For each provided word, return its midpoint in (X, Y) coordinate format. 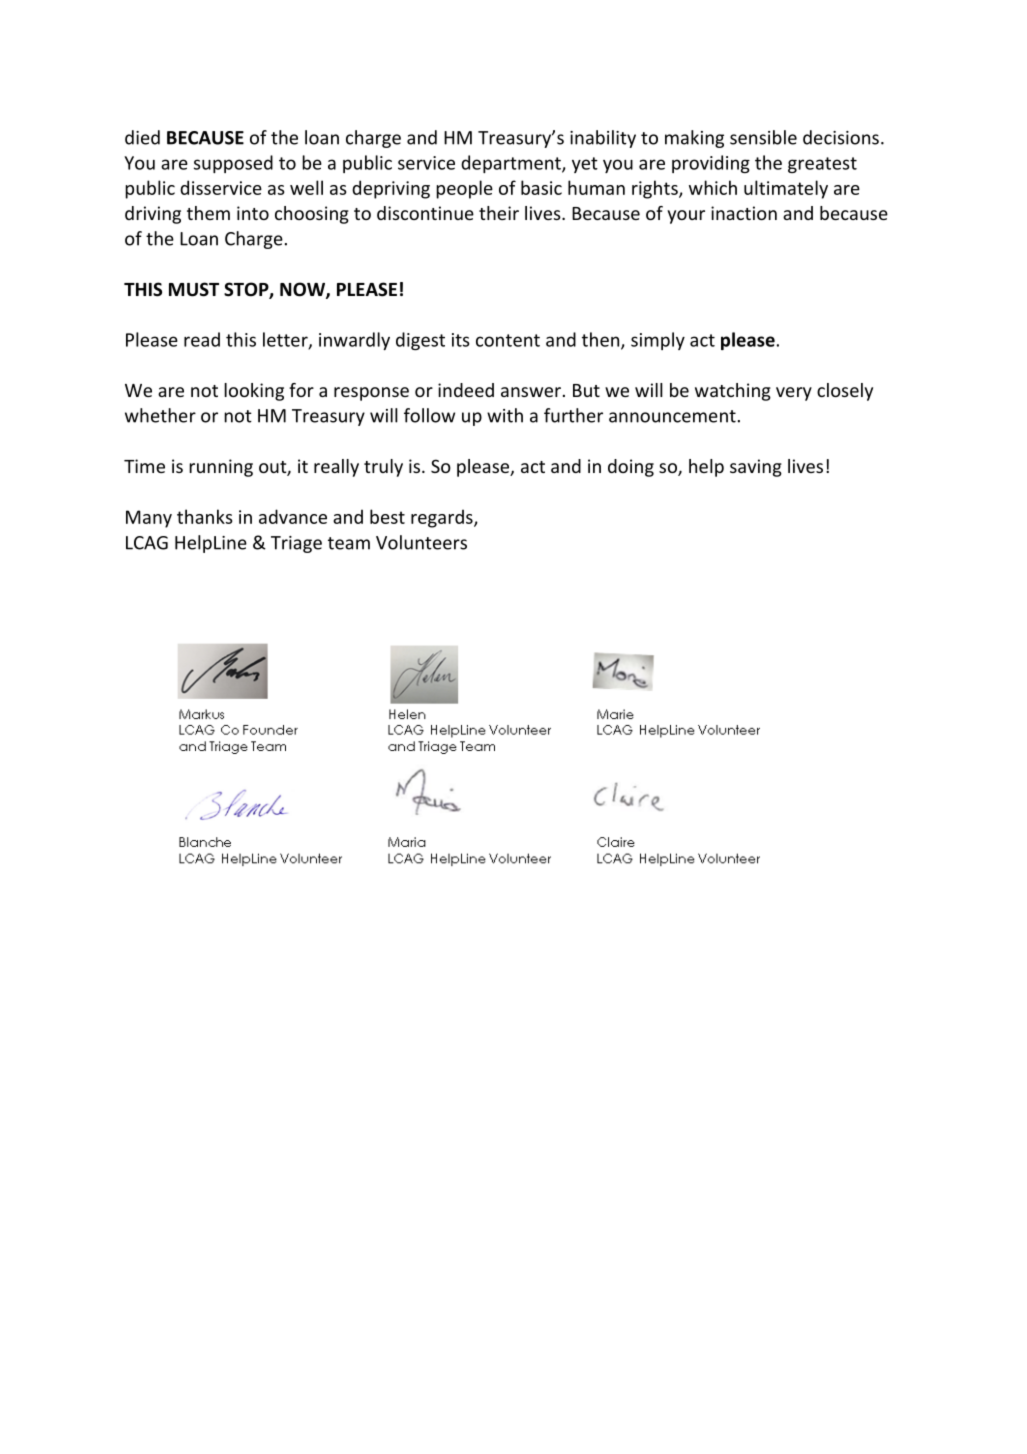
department (512, 164)
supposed (233, 164)
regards (443, 518)
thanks (205, 516)
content (508, 340)
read (202, 339)
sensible (763, 137)
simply (658, 341)
